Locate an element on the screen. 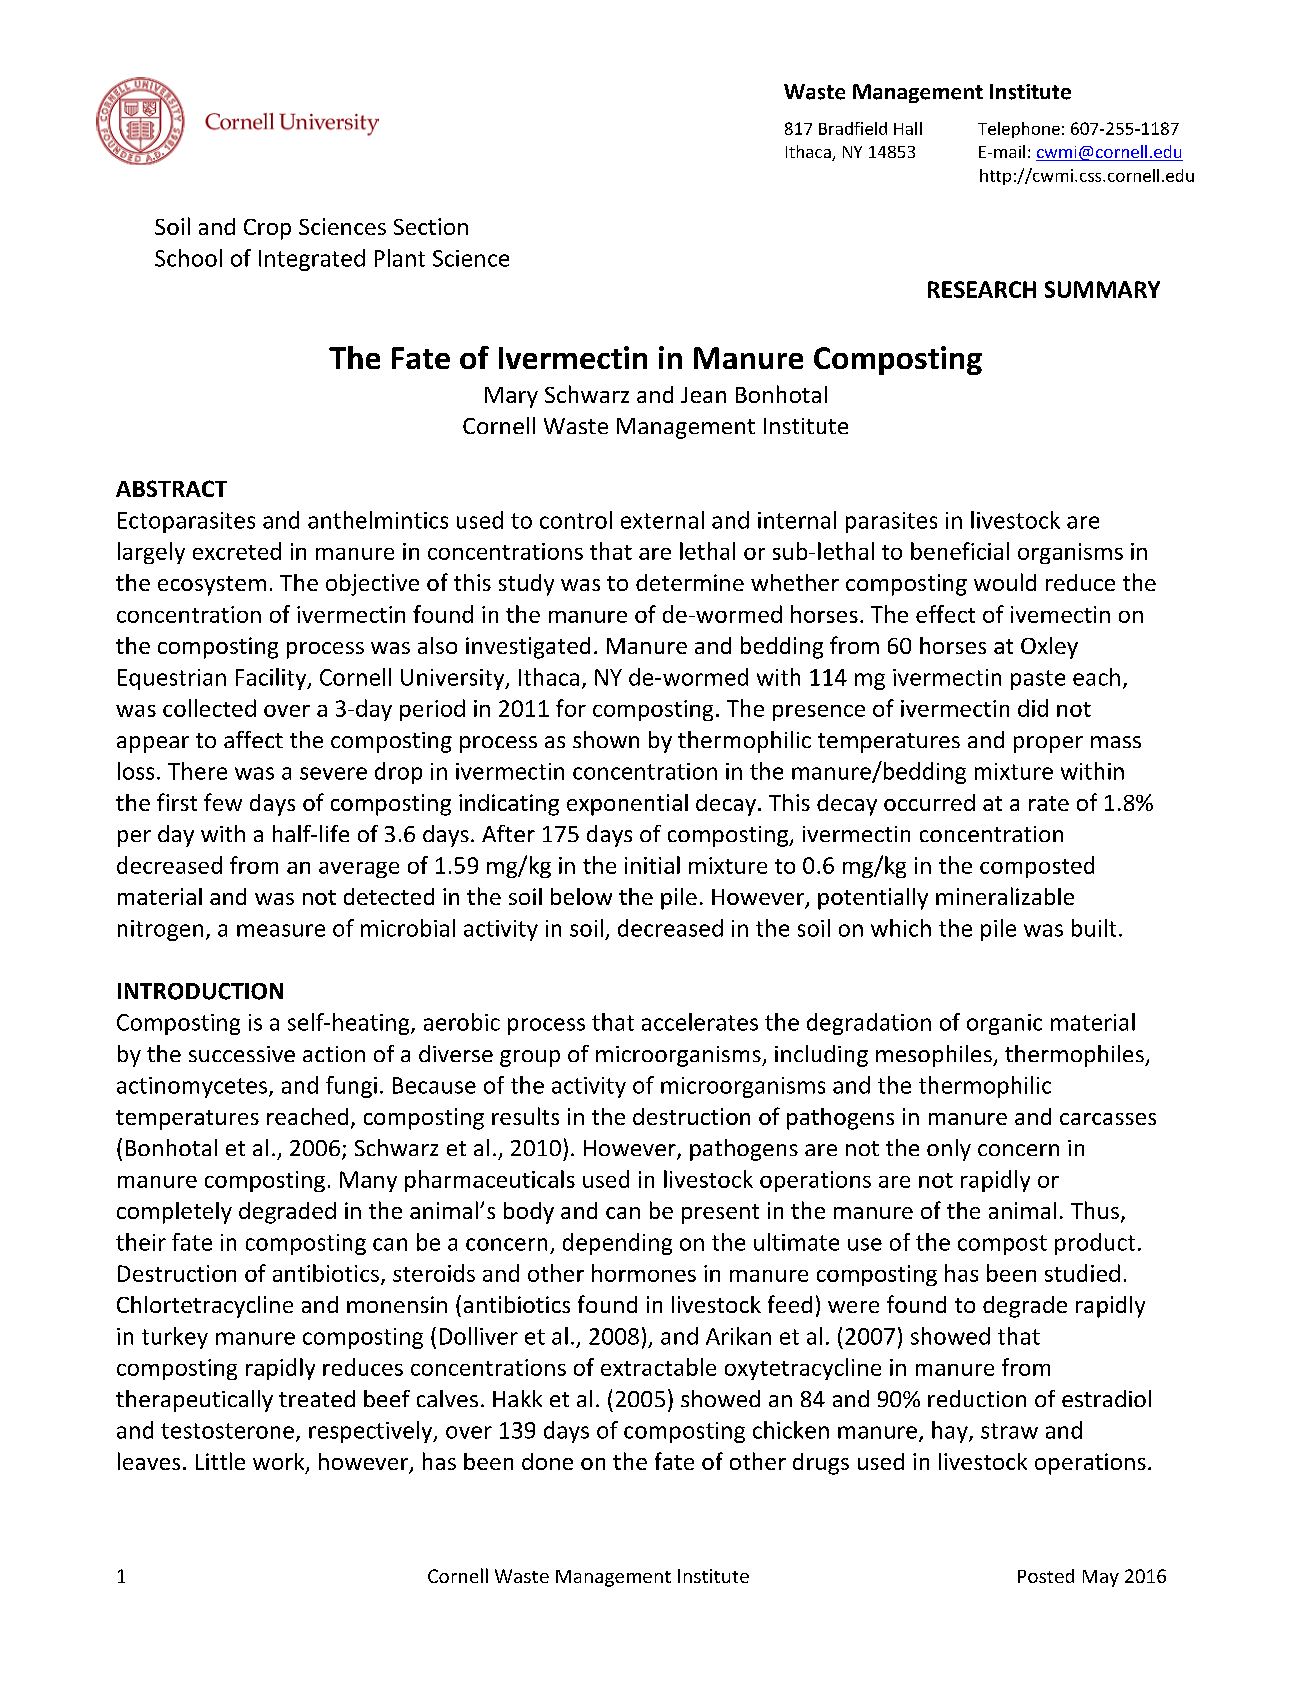 The height and width of the screenshot is (1697, 1312). group is located at coordinates (530, 1058).
